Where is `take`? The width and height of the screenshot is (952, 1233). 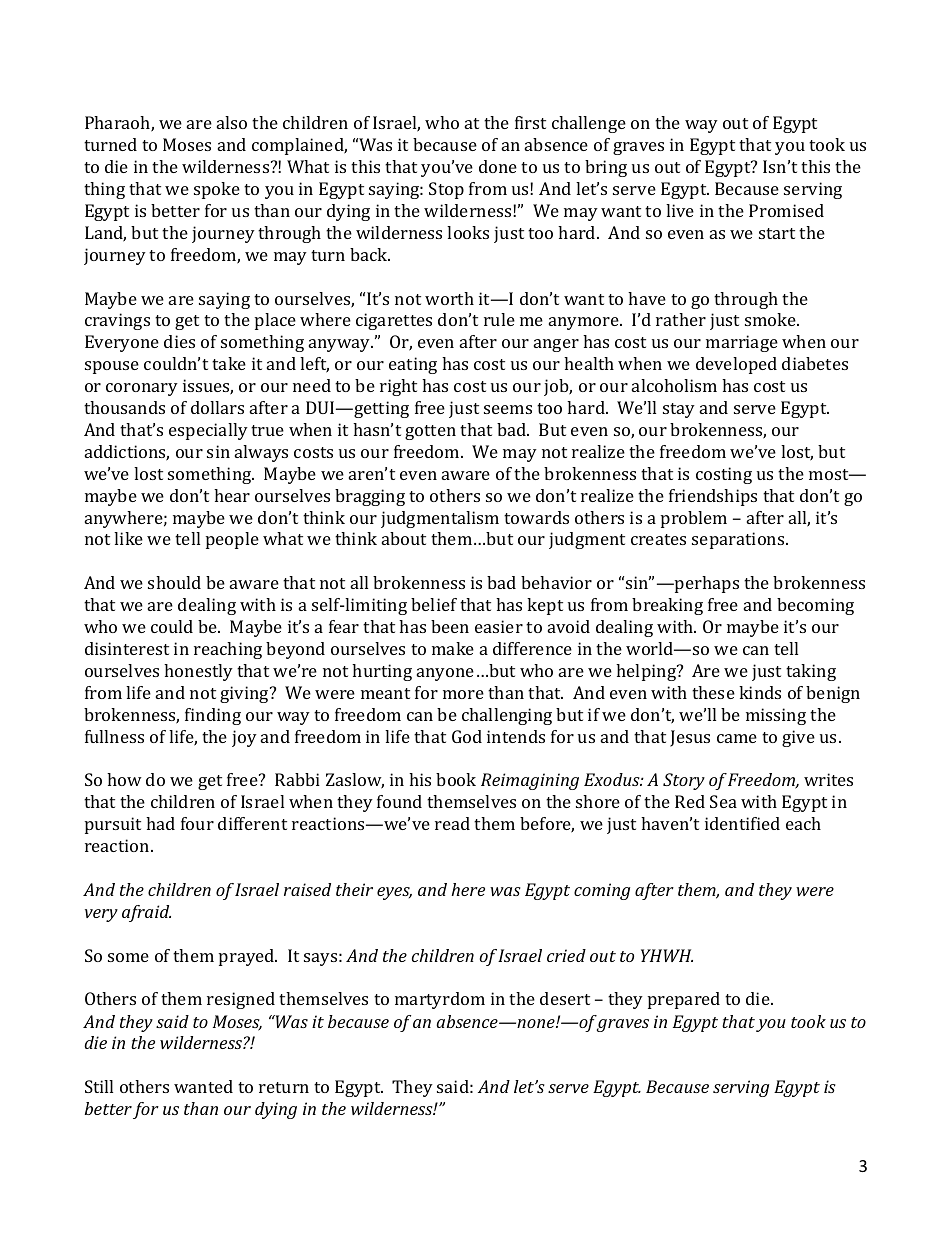 take is located at coordinates (229, 363).
